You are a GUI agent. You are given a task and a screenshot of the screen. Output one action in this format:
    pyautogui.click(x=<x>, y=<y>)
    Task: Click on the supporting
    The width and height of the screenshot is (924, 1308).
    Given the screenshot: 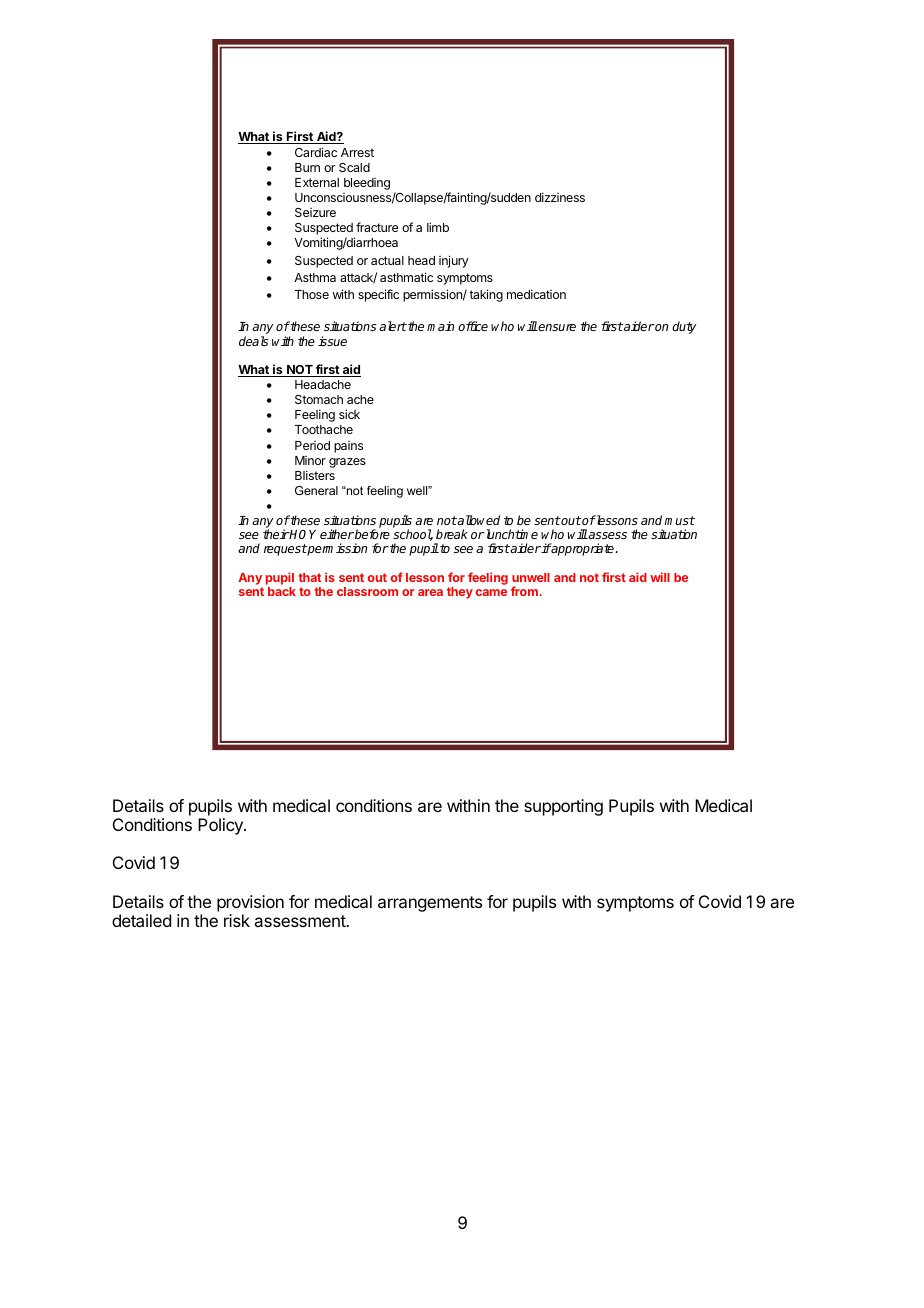 What is the action you would take?
    pyautogui.click(x=563, y=807)
